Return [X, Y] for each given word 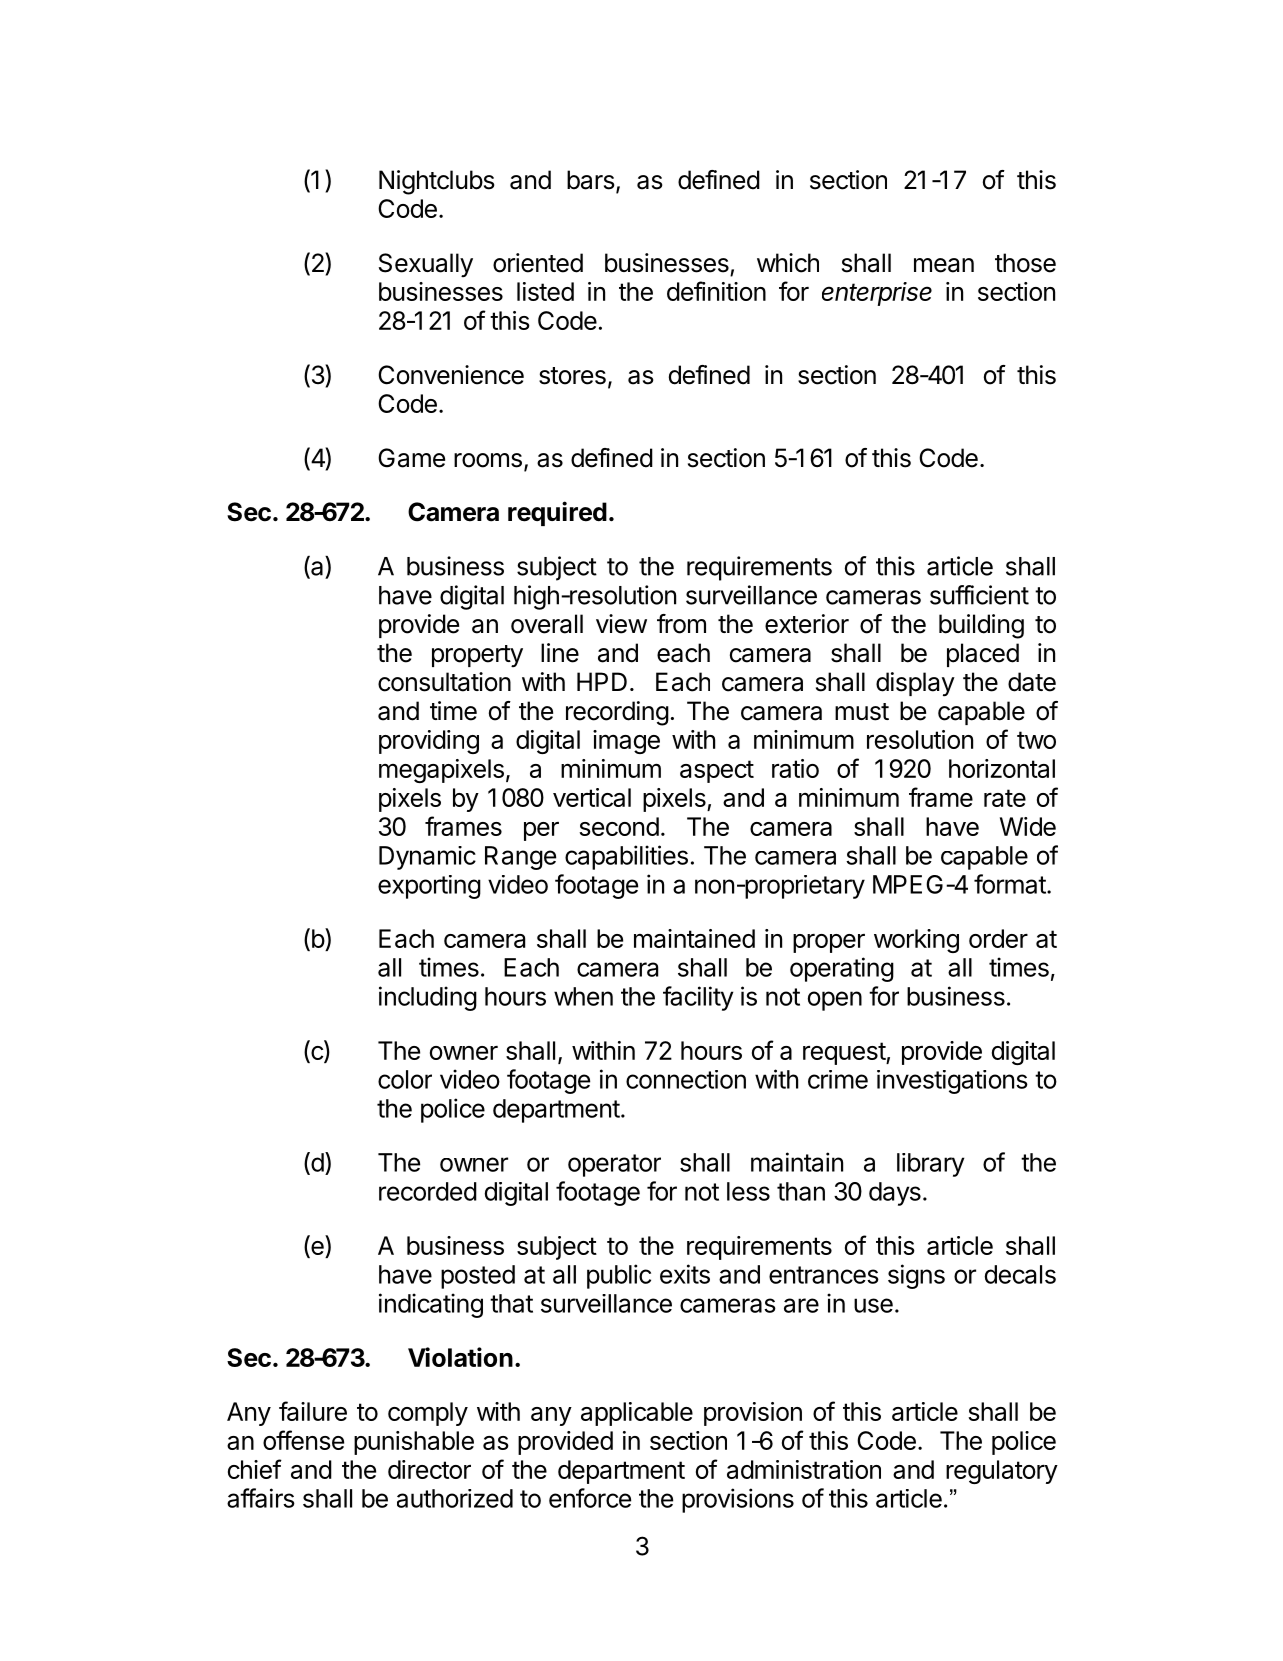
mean [944, 265]
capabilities [626, 857]
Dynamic [427, 858]
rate [1005, 798]
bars [590, 180]
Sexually [426, 265]
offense [303, 1440]
